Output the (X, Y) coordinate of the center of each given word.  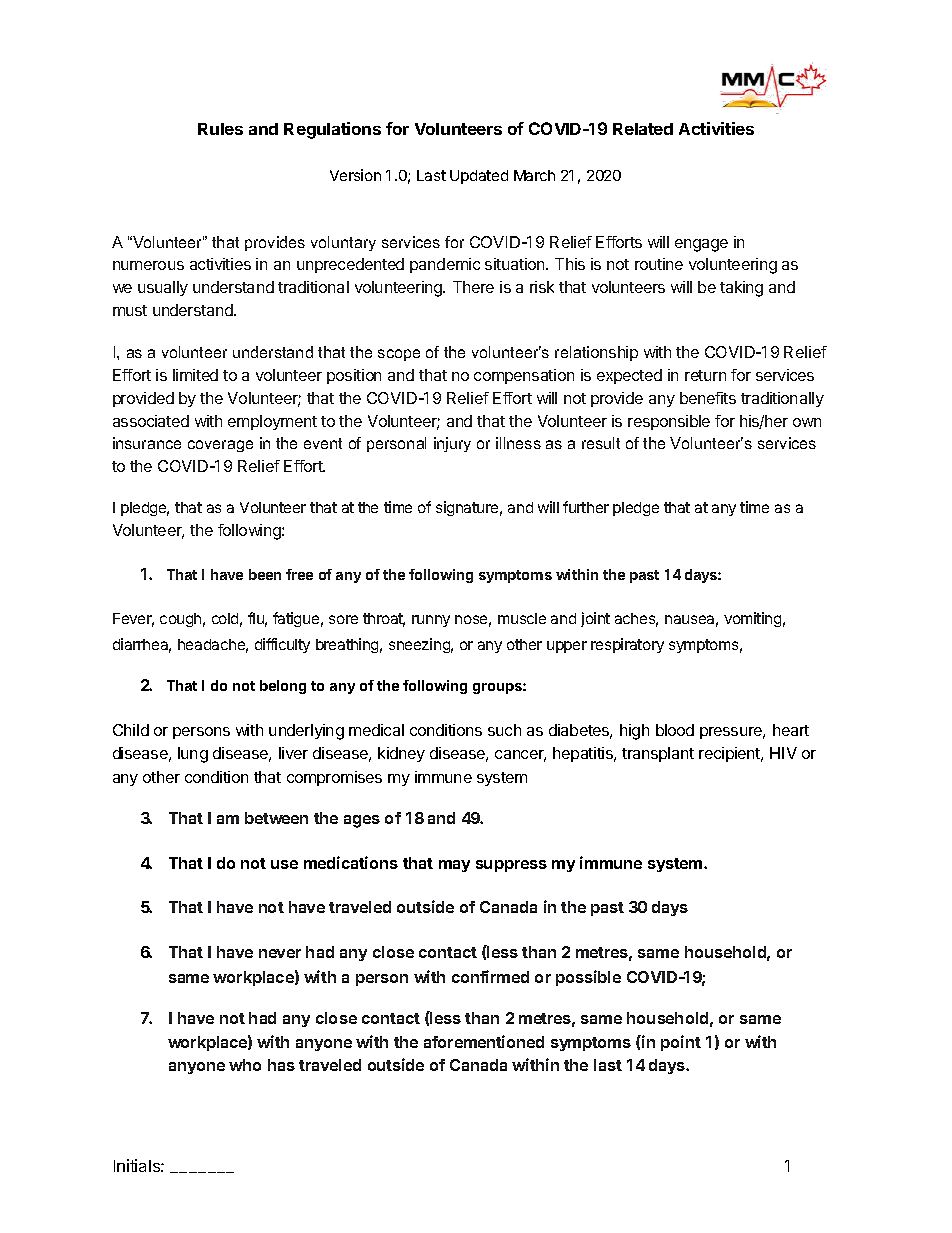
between (276, 818)
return (705, 375)
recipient (730, 754)
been (265, 574)
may (454, 866)
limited (195, 375)
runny (431, 621)
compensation (524, 376)
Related (643, 129)
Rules (220, 129)
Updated (479, 177)
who (245, 1065)
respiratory (627, 645)
